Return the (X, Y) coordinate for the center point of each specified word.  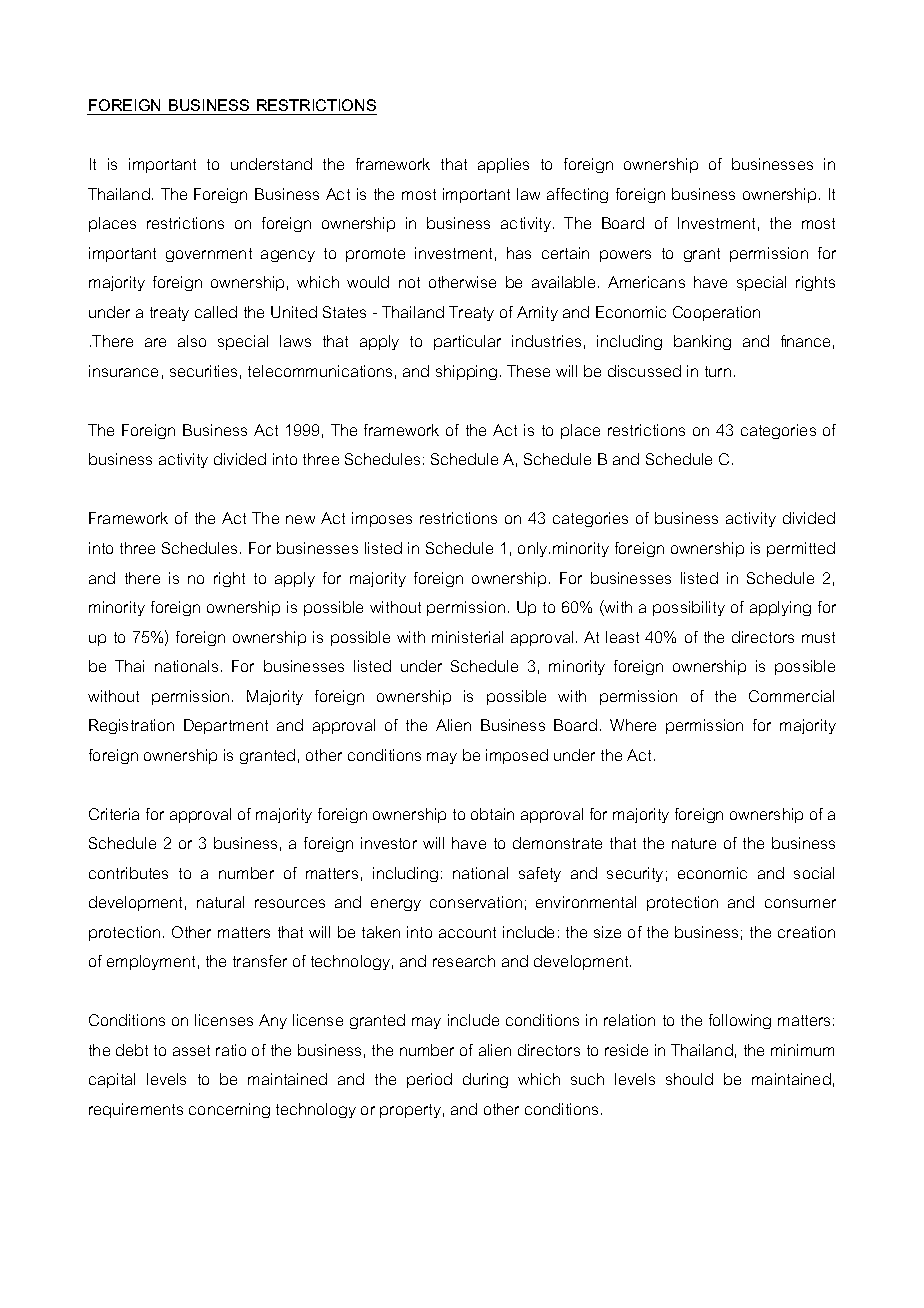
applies (503, 165)
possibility (689, 608)
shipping (466, 372)
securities (203, 371)
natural (220, 902)
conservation (476, 902)
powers (625, 256)
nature (694, 843)
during (485, 1080)
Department (226, 726)
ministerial (467, 637)
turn (718, 371)
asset (191, 1050)
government (209, 255)
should (689, 1079)
